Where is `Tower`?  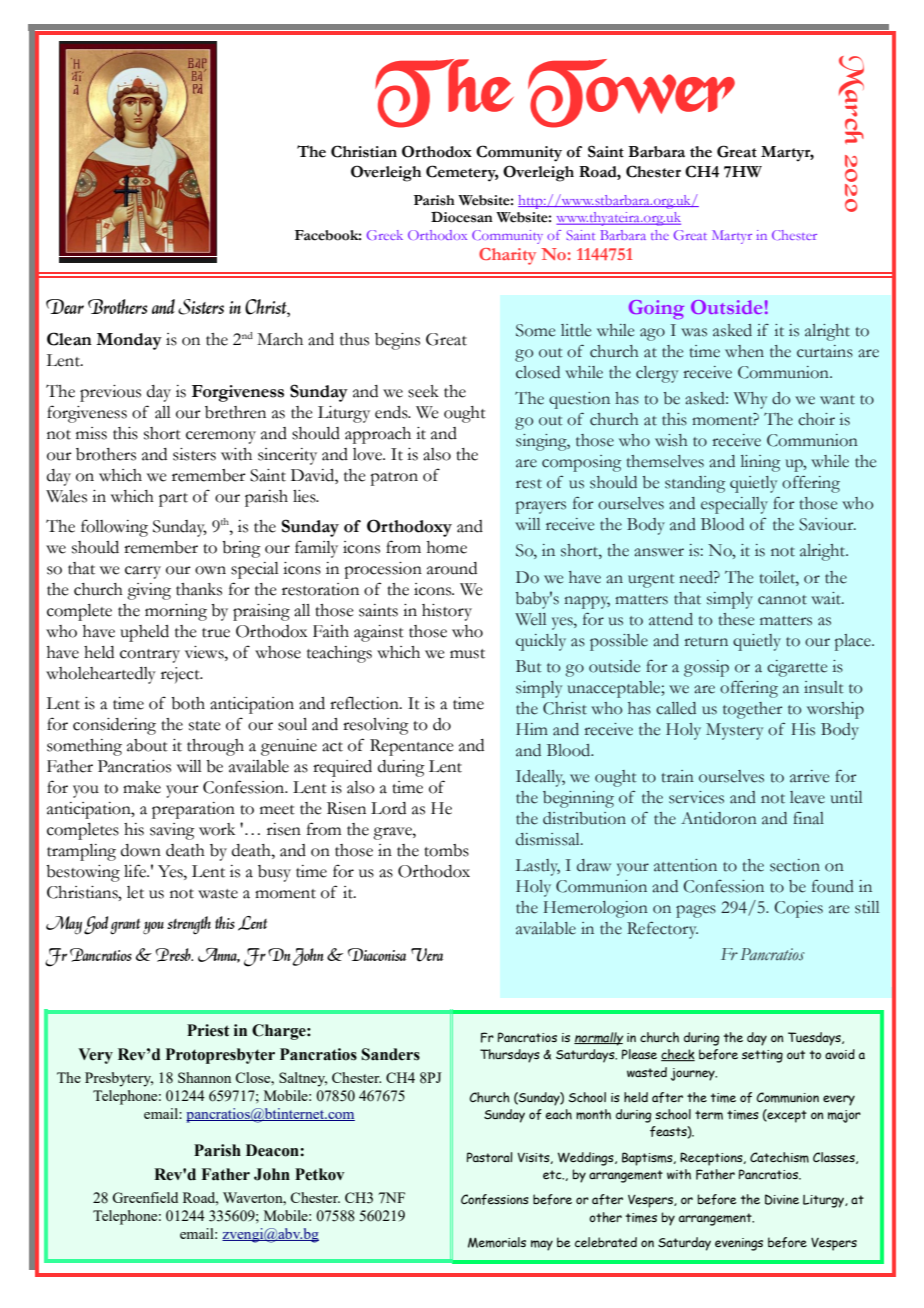 Tower is located at coordinates (631, 93).
